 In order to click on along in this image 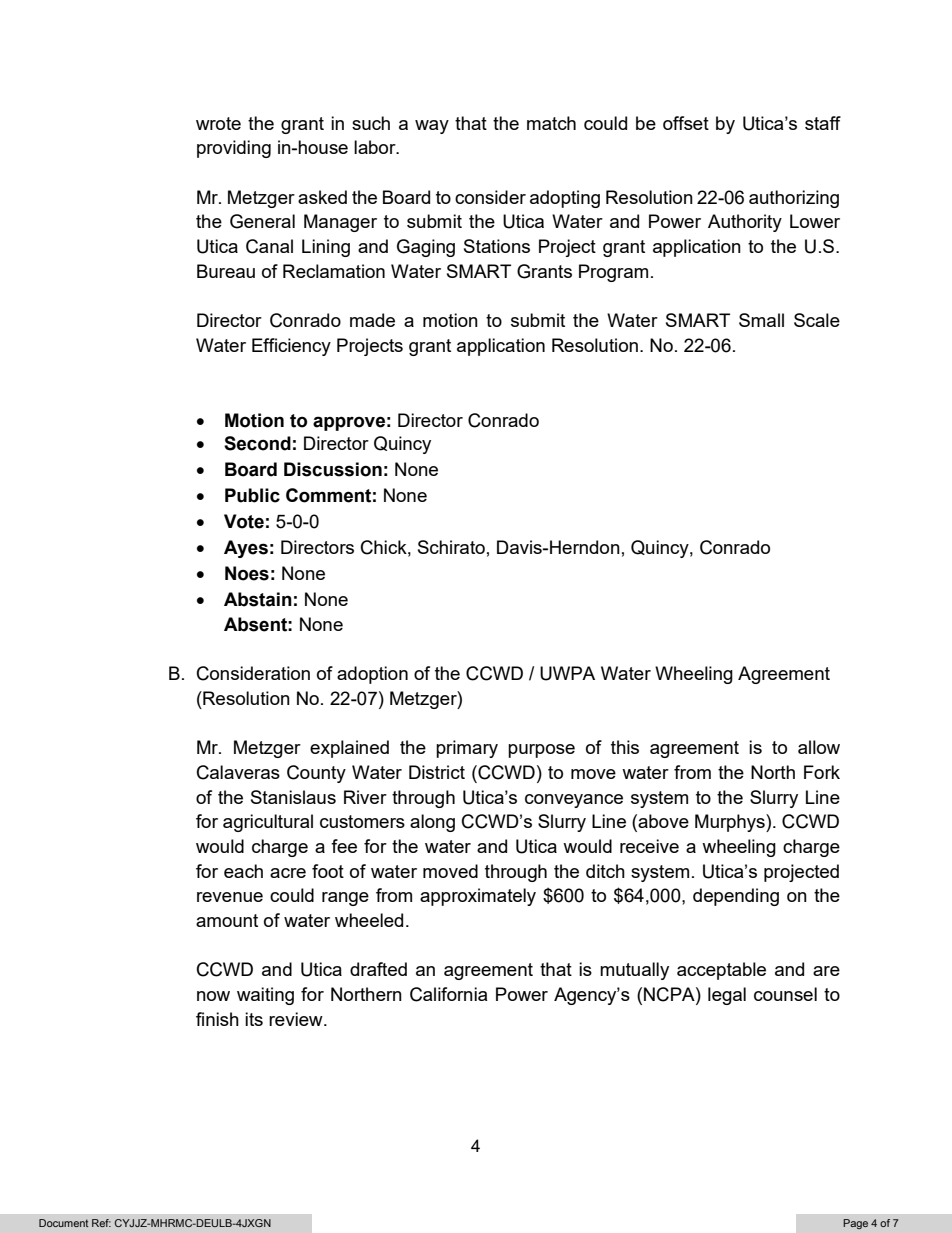, I will do `click(432, 823)`.
